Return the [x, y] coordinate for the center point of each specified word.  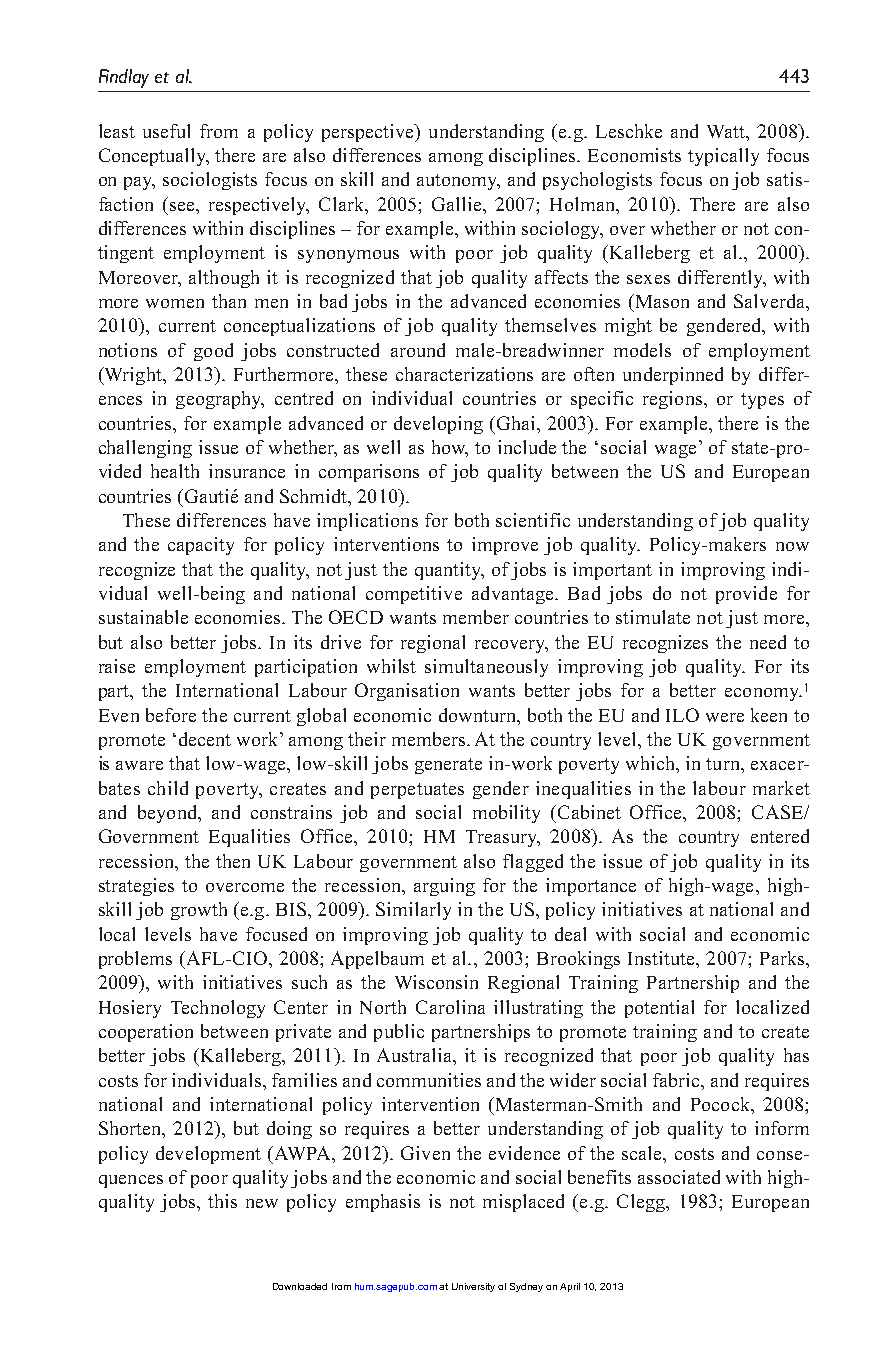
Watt [727, 131]
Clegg [642, 1203]
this [222, 1201]
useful [166, 131]
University [473, 1287]
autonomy [458, 182]
